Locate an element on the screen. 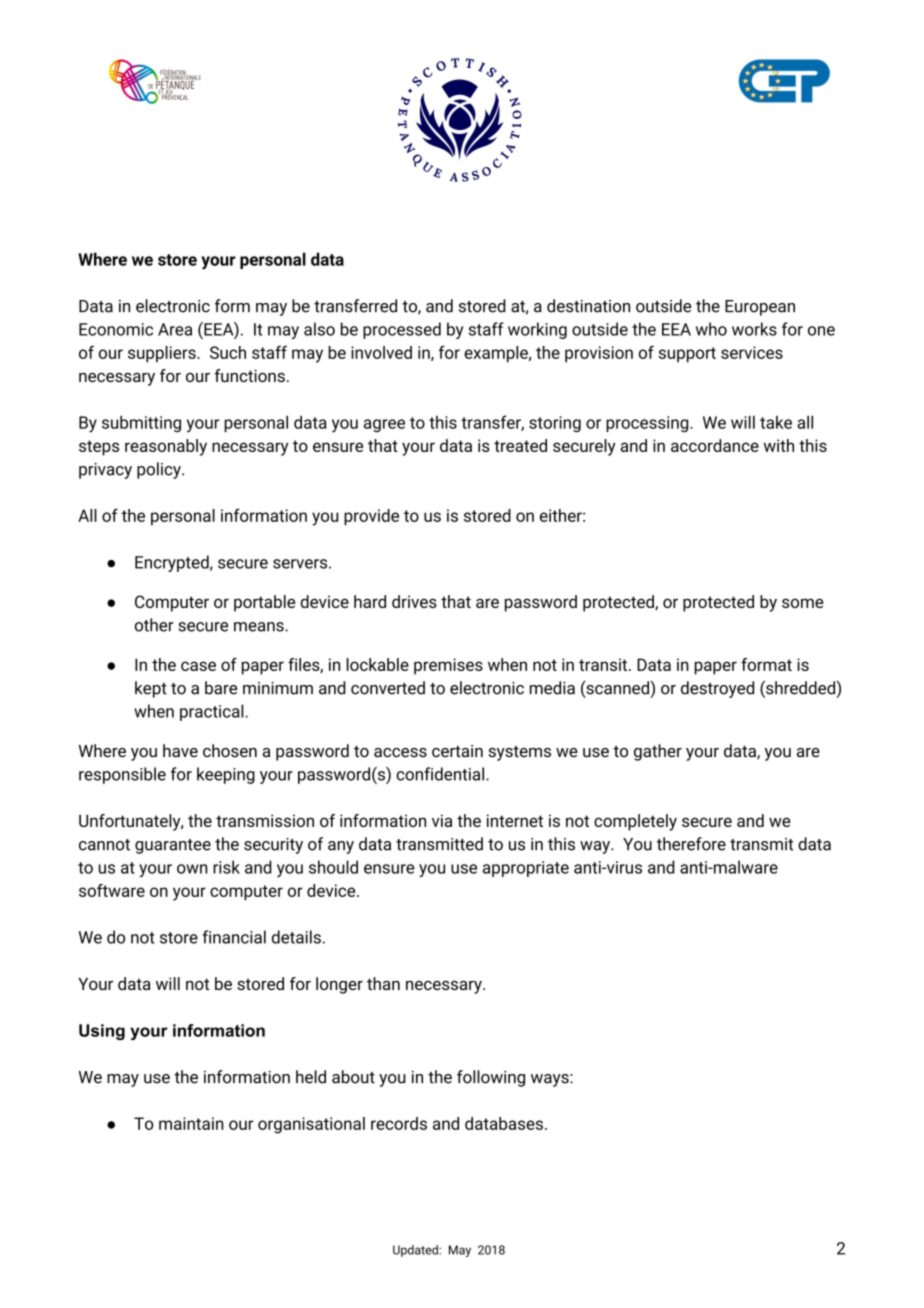  keeping is located at coordinates (226, 775).
